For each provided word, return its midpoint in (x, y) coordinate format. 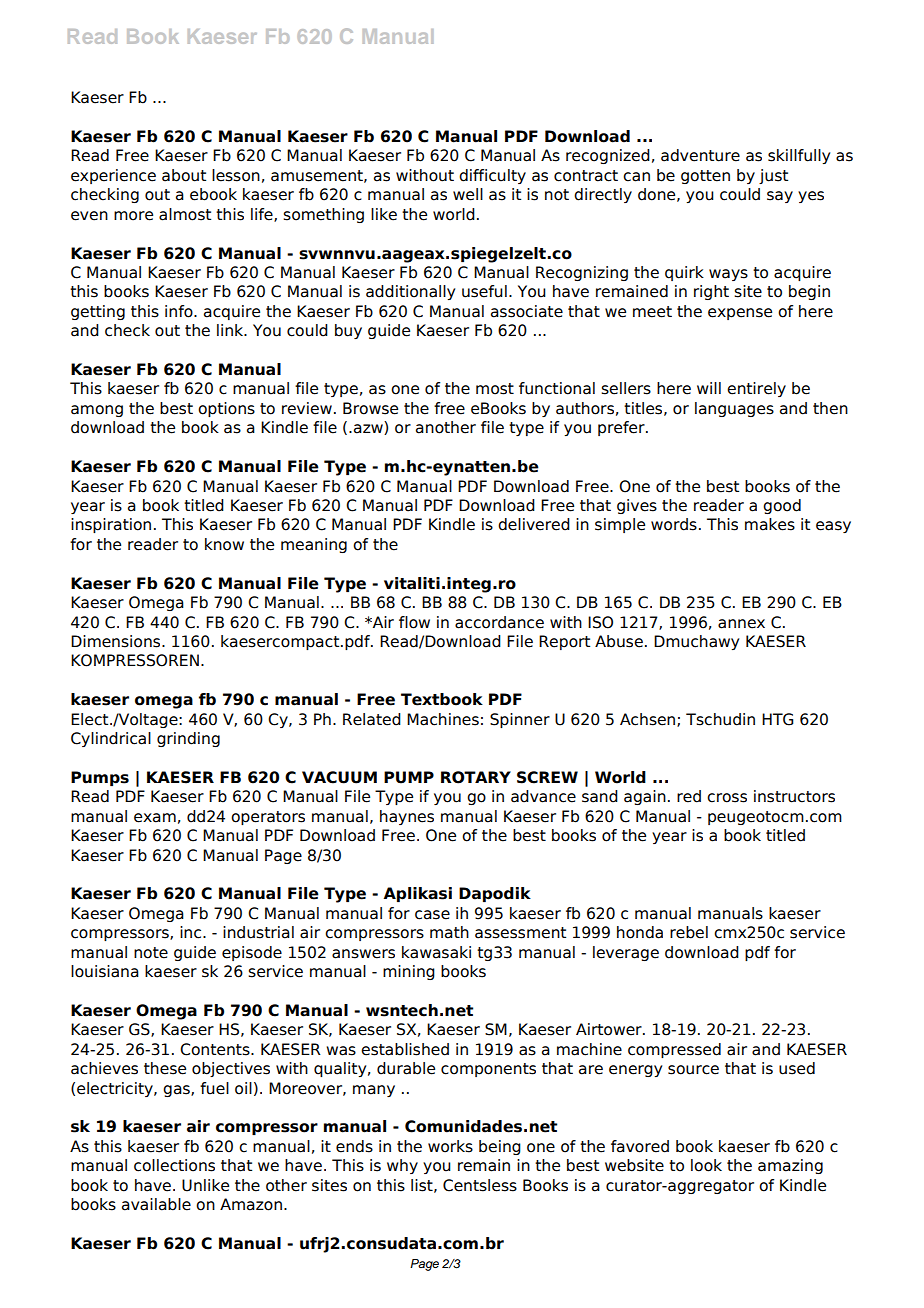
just (773, 176)
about (184, 175)
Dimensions (117, 641)
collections (174, 1165)
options (226, 409)
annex (741, 624)
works (450, 1146)
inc (192, 932)
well (468, 194)
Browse (370, 408)
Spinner (520, 720)
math (449, 932)
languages (734, 409)
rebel (689, 932)
